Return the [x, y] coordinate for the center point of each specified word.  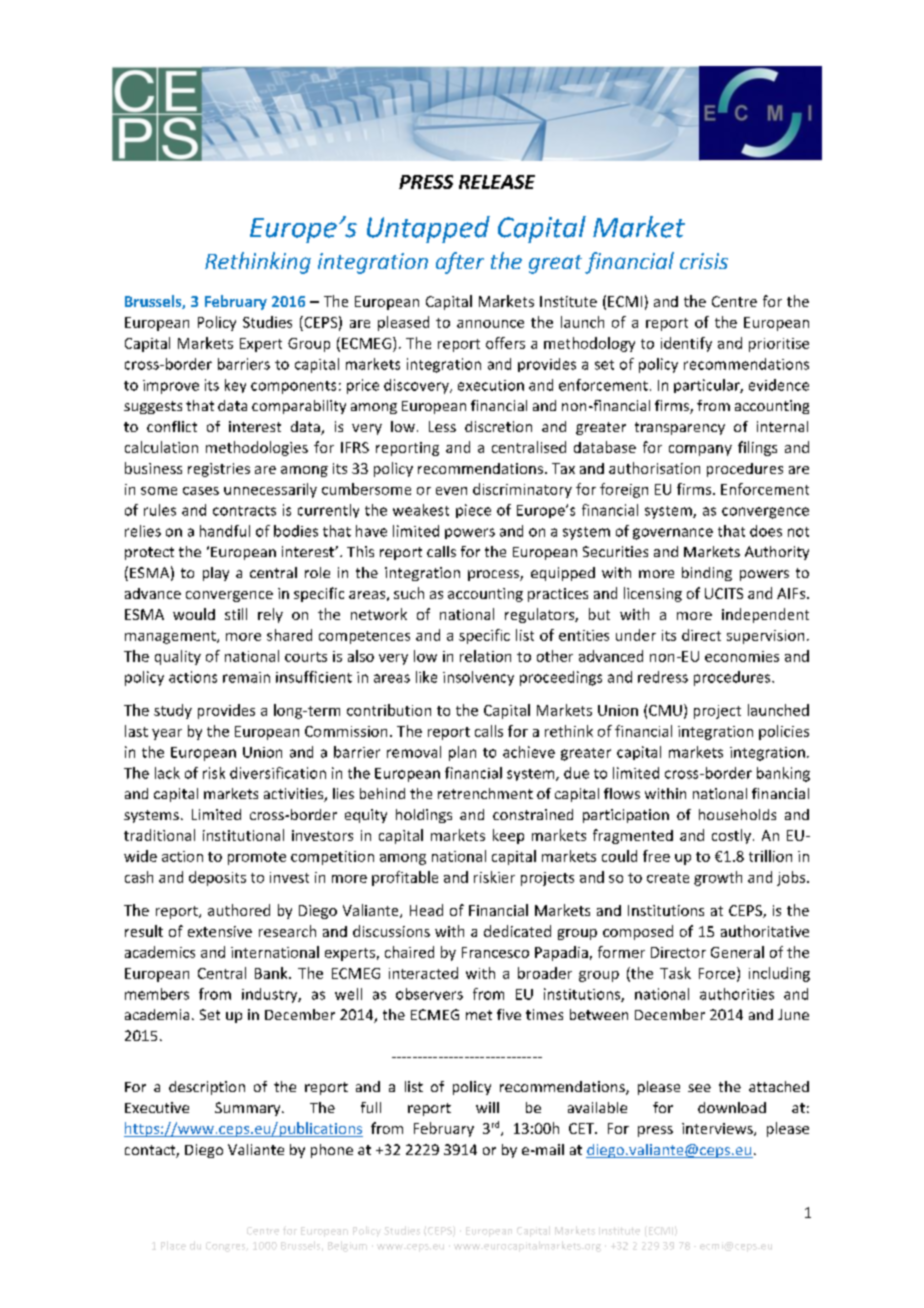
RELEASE [497, 182]
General [737, 952]
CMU [665, 710]
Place [173, 1245]
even [451, 491]
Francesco [495, 952]
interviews [718, 1129]
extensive [220, 931]
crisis [704, 261]
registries [219, 470]
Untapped [428, 229]
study [173, 711]
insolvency [478, 678]
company [700, 450]
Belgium [347, 1246]
